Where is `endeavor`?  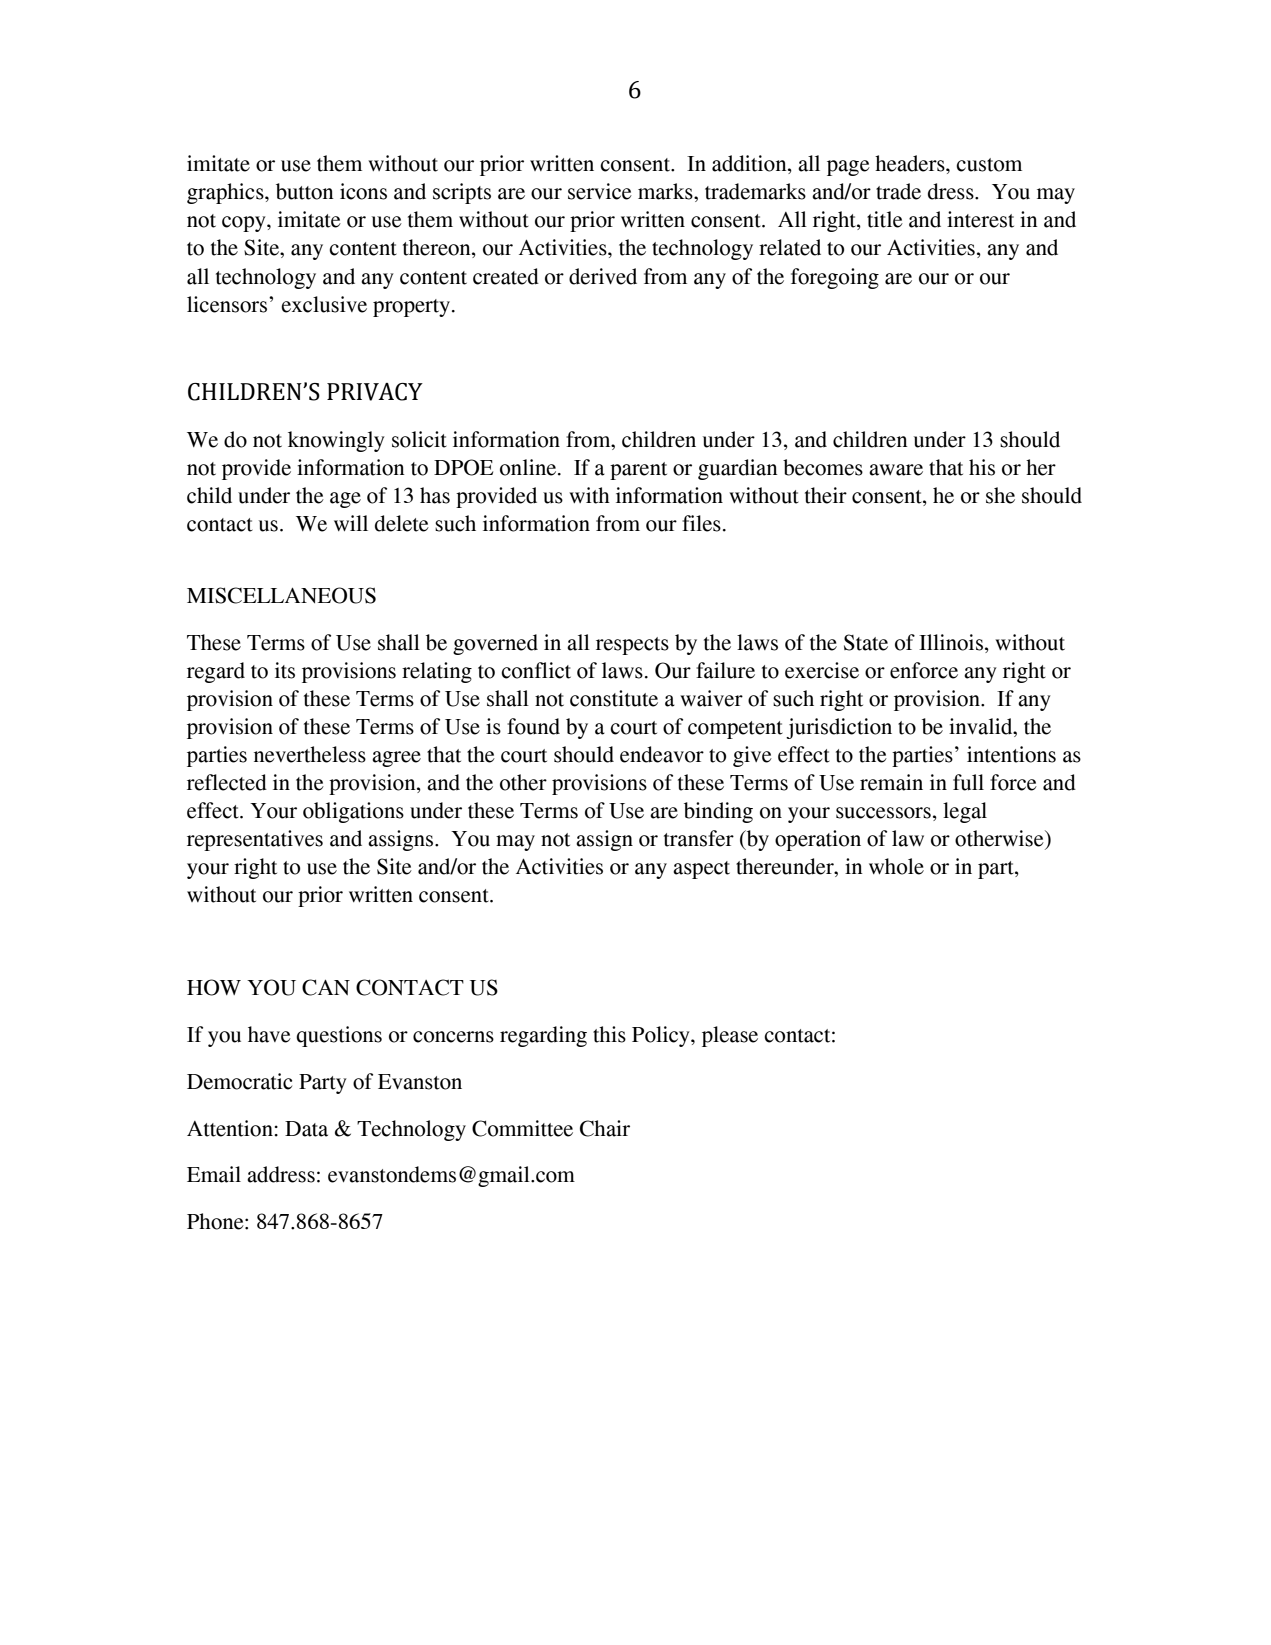
endeavor is located at coordinates (662, 754).
